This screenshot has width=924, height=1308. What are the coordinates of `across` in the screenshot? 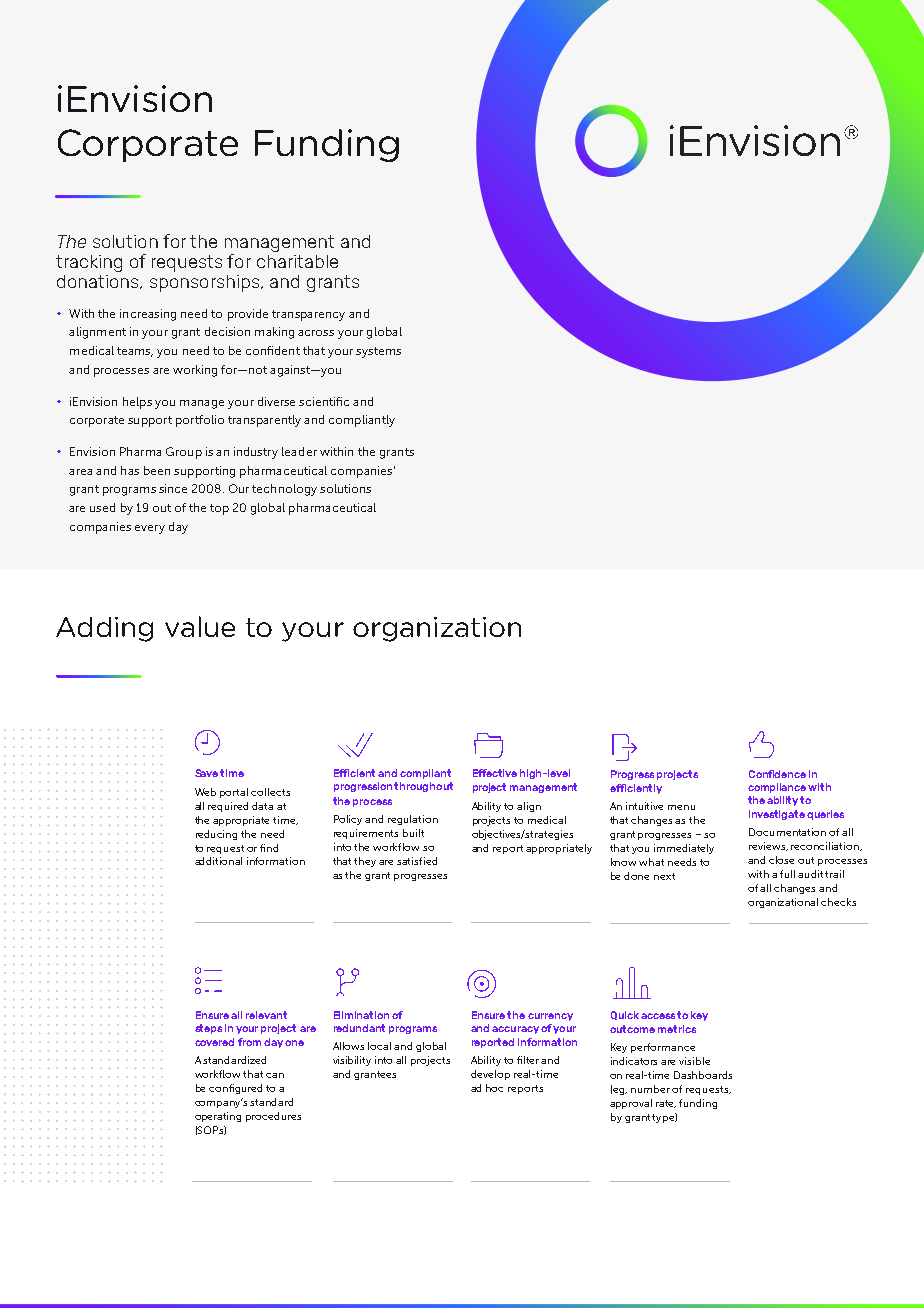 It's located at (316, 333).
